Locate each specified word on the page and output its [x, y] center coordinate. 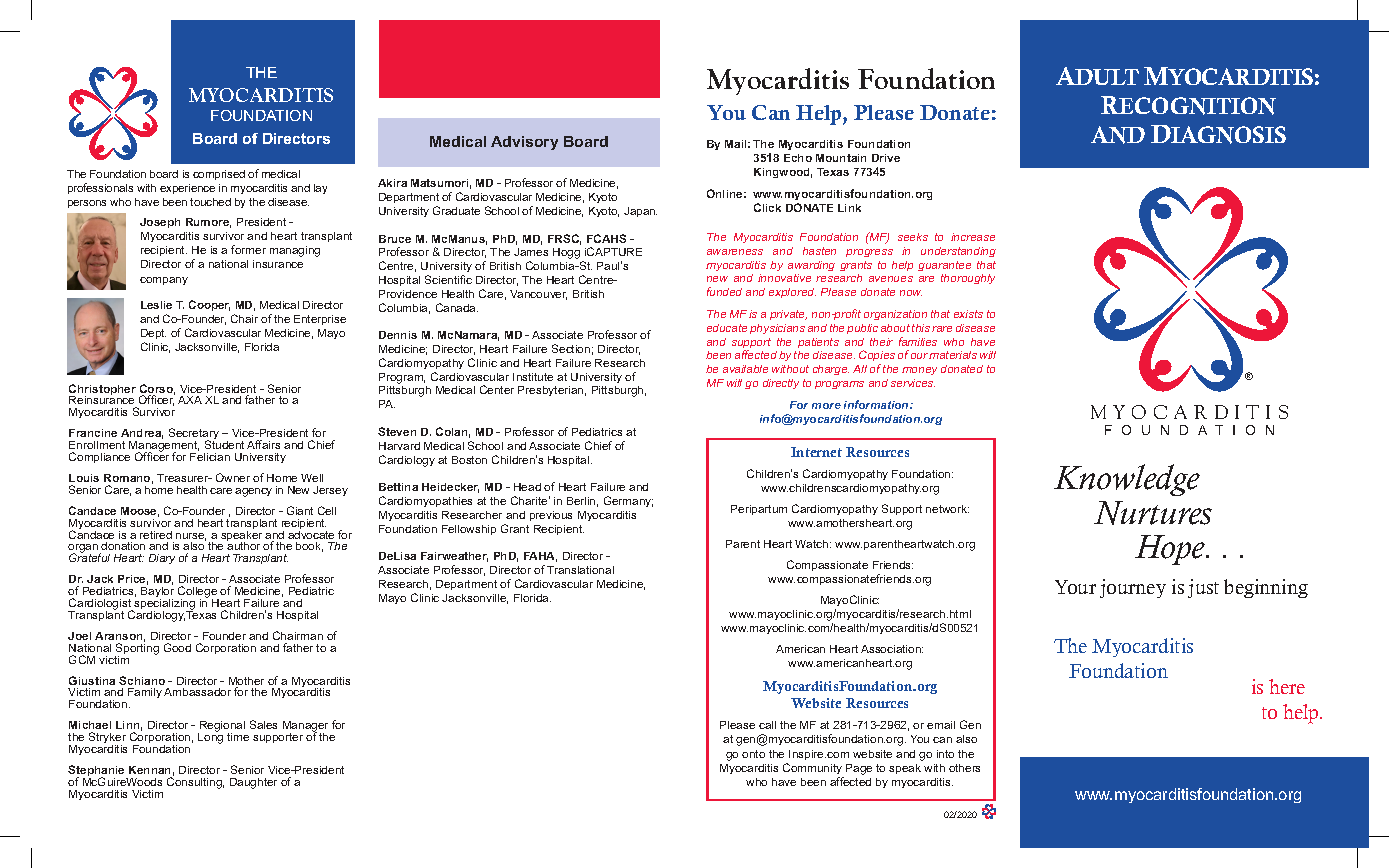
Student [224, 444]
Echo [798, 158]
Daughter [253, 783]
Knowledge [1127, 480]
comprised [219, 175]
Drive [886, 158]
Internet [816, 452]
